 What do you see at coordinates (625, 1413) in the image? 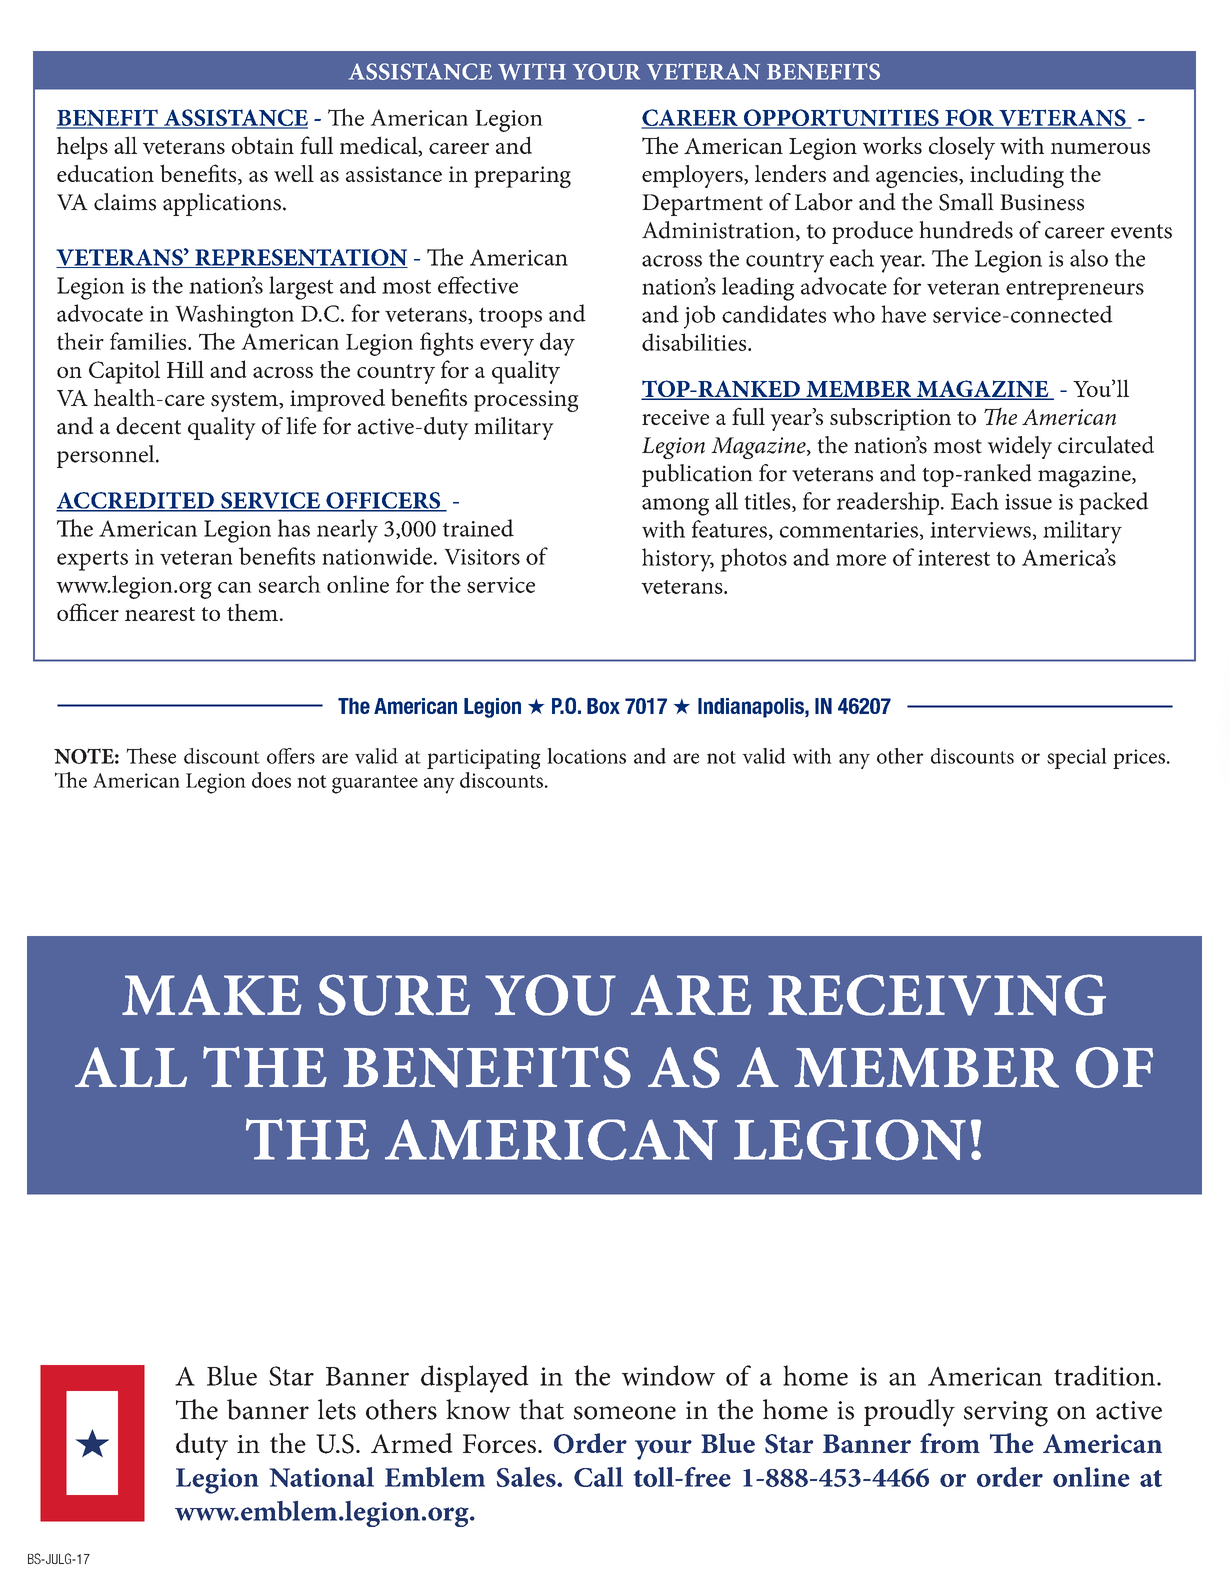
I see `someone` at bounding box center [625, 1413].
